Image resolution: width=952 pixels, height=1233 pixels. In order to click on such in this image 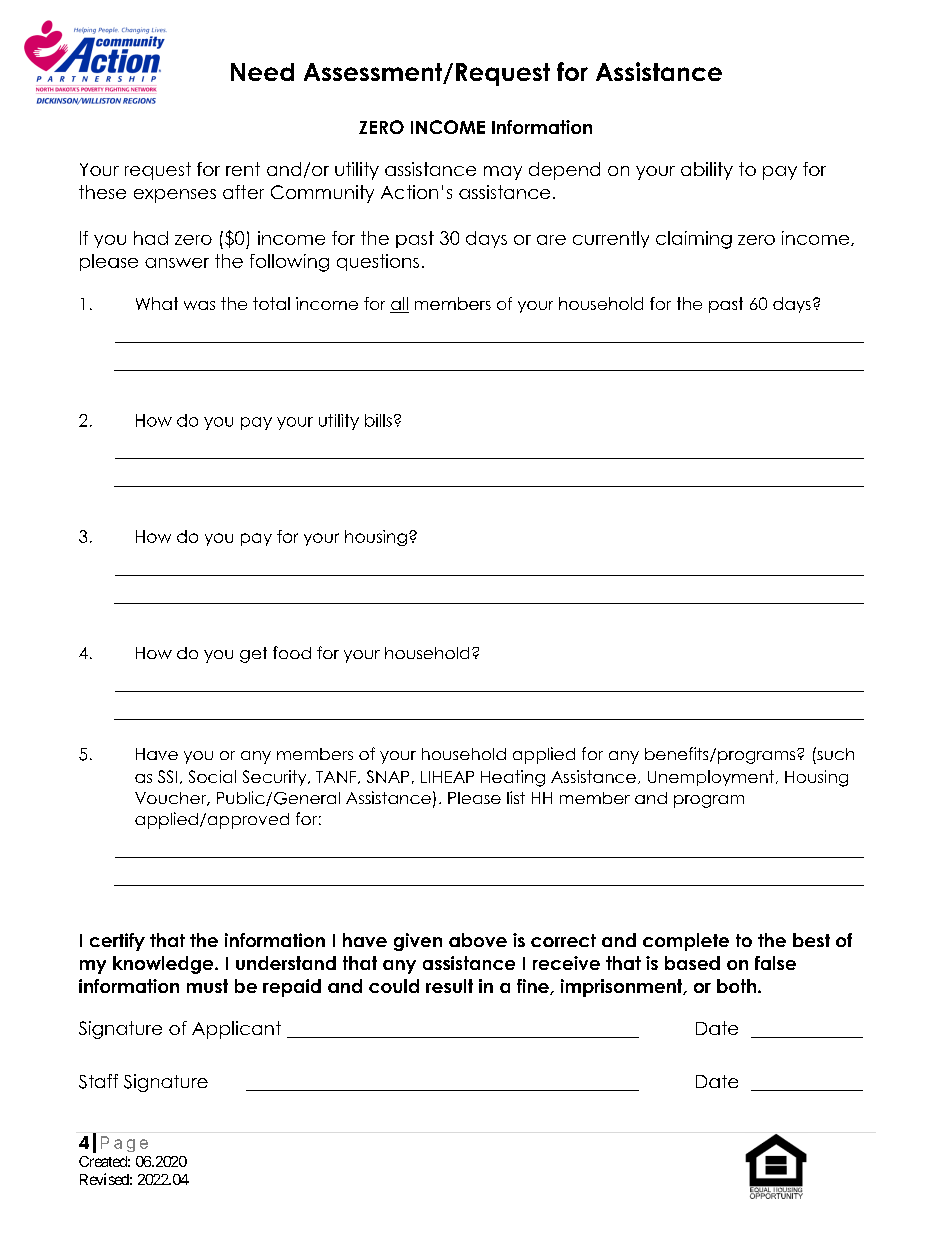, I will do `click(834, 753)`.
